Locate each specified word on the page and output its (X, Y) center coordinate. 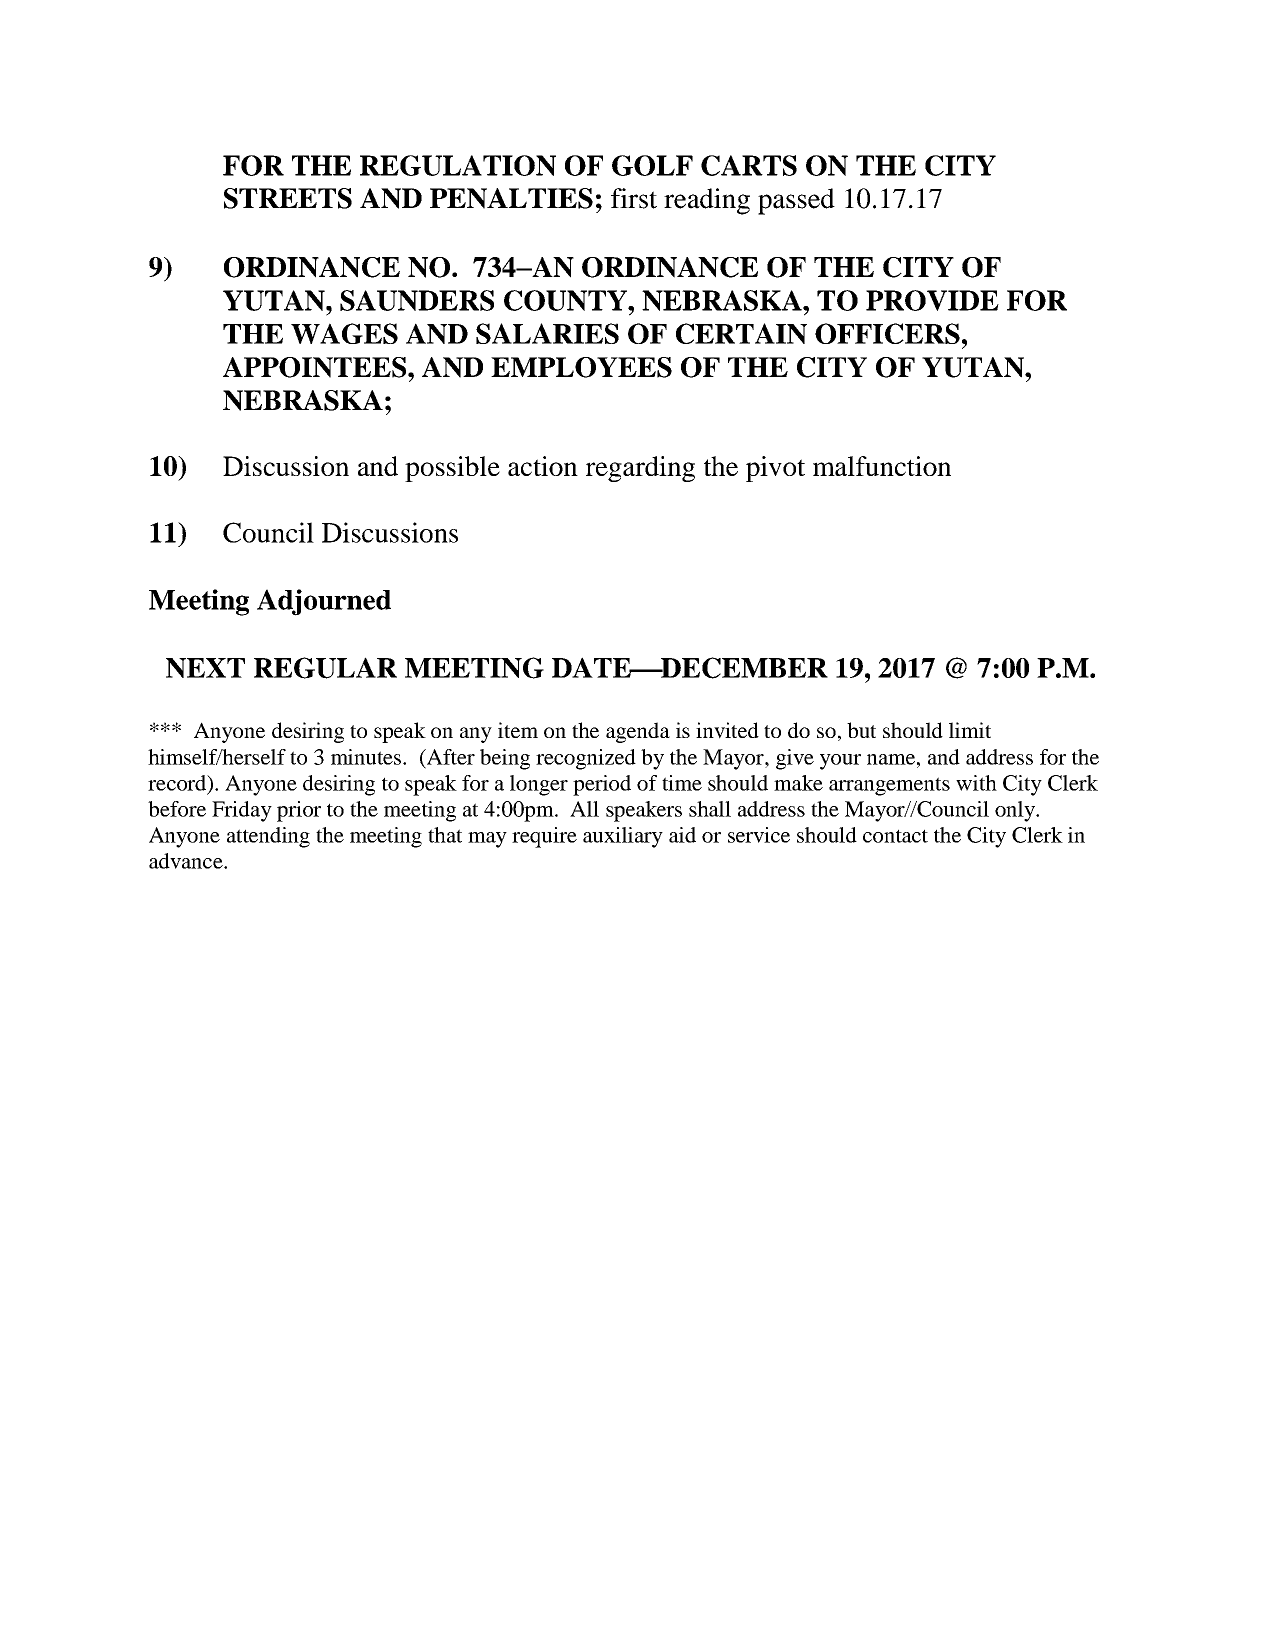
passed (796, 201)
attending (268, 837)
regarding (640, 469)
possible (452, 469)
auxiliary (623, 837)
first (634, 198)
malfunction (882, 466)
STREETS (288, 198)
